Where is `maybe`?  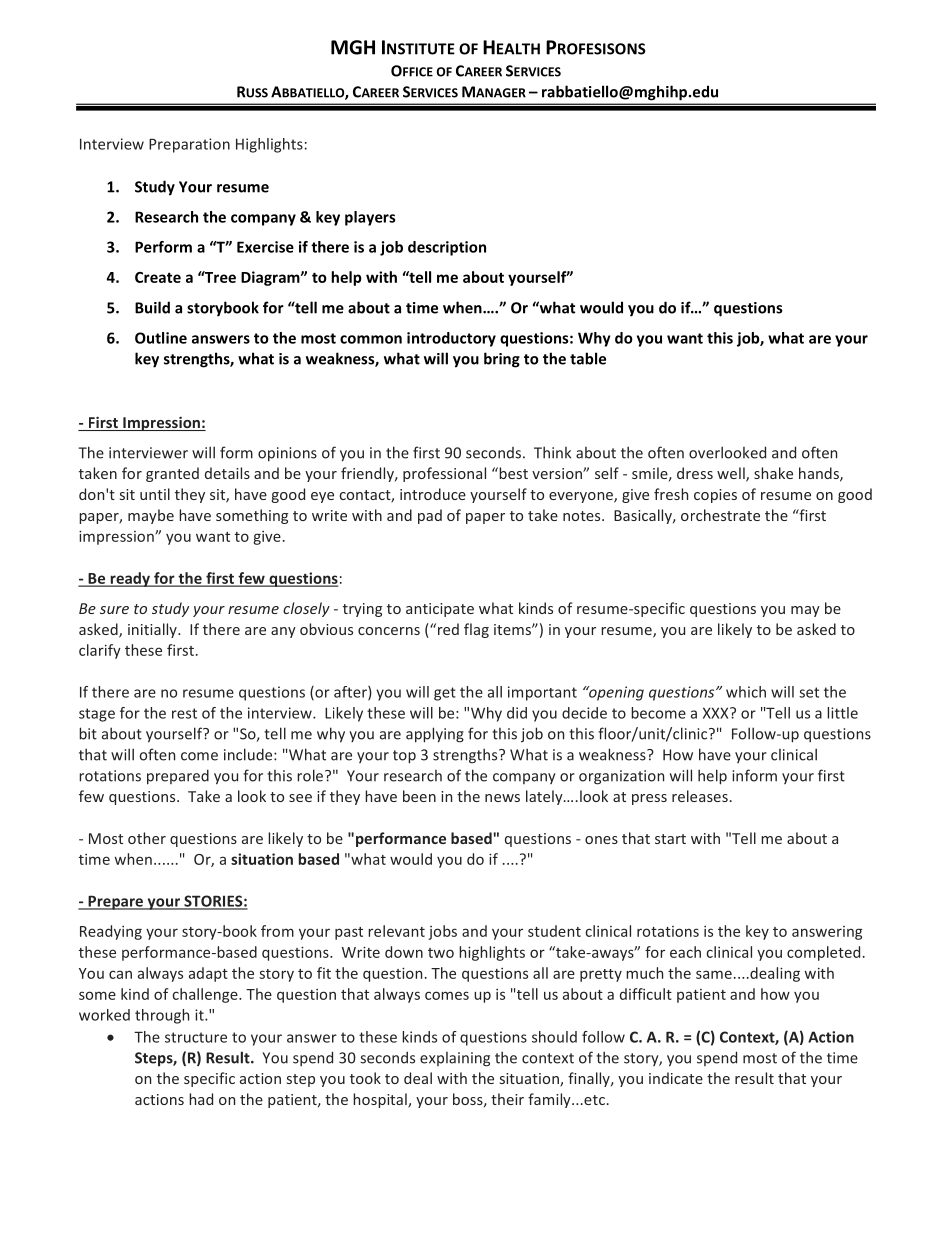 maybe is located at coordinates (151, 516).
